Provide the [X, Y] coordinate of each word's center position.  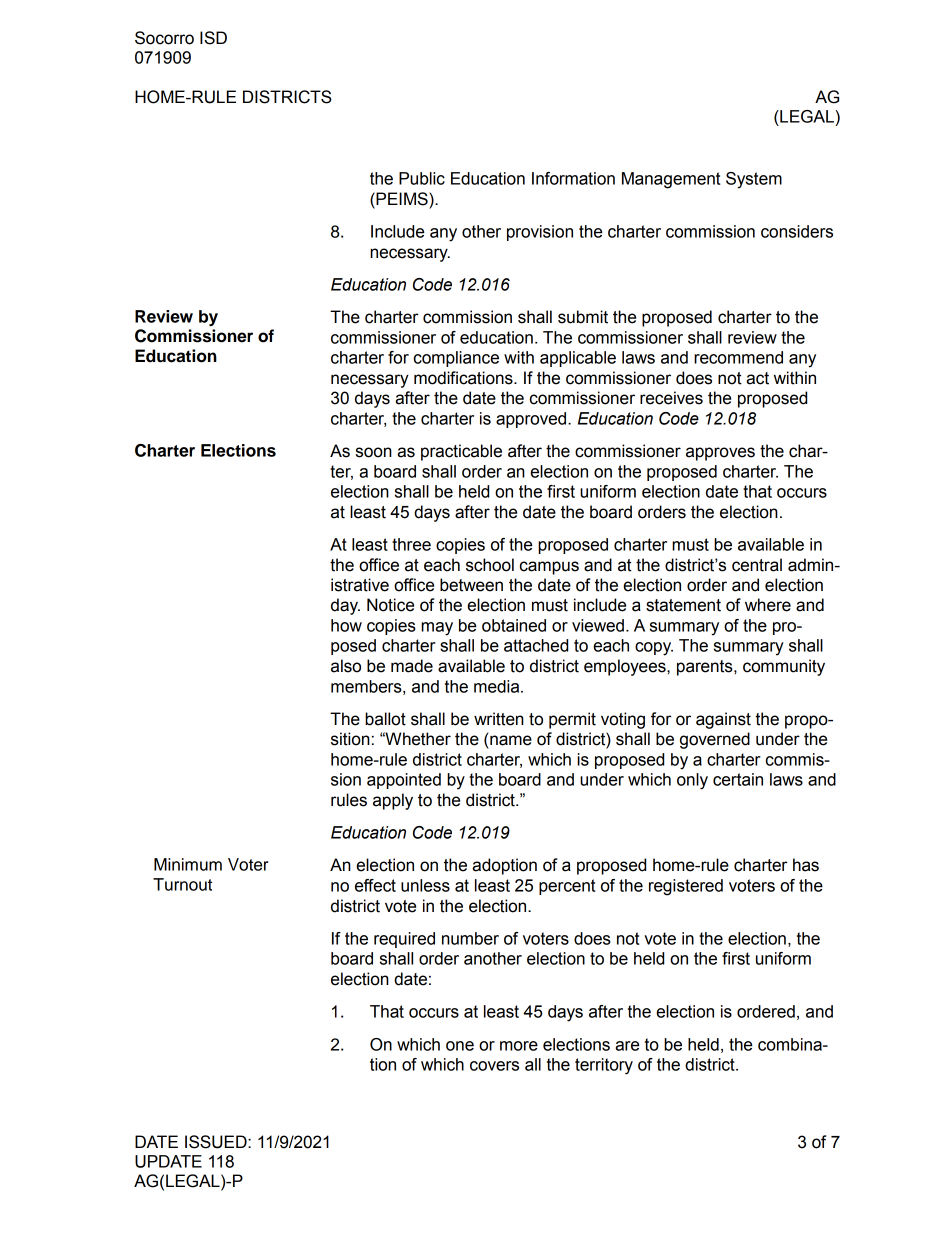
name [511, 740]
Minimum [188, 864]
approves [720, 454]
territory [604, 1066]
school [490, 565]
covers [494, 1066]
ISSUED [217, 1142]
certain [738, 779]
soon [374, 452]
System [754, 180]
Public [422, 178]
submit [583, 317]
